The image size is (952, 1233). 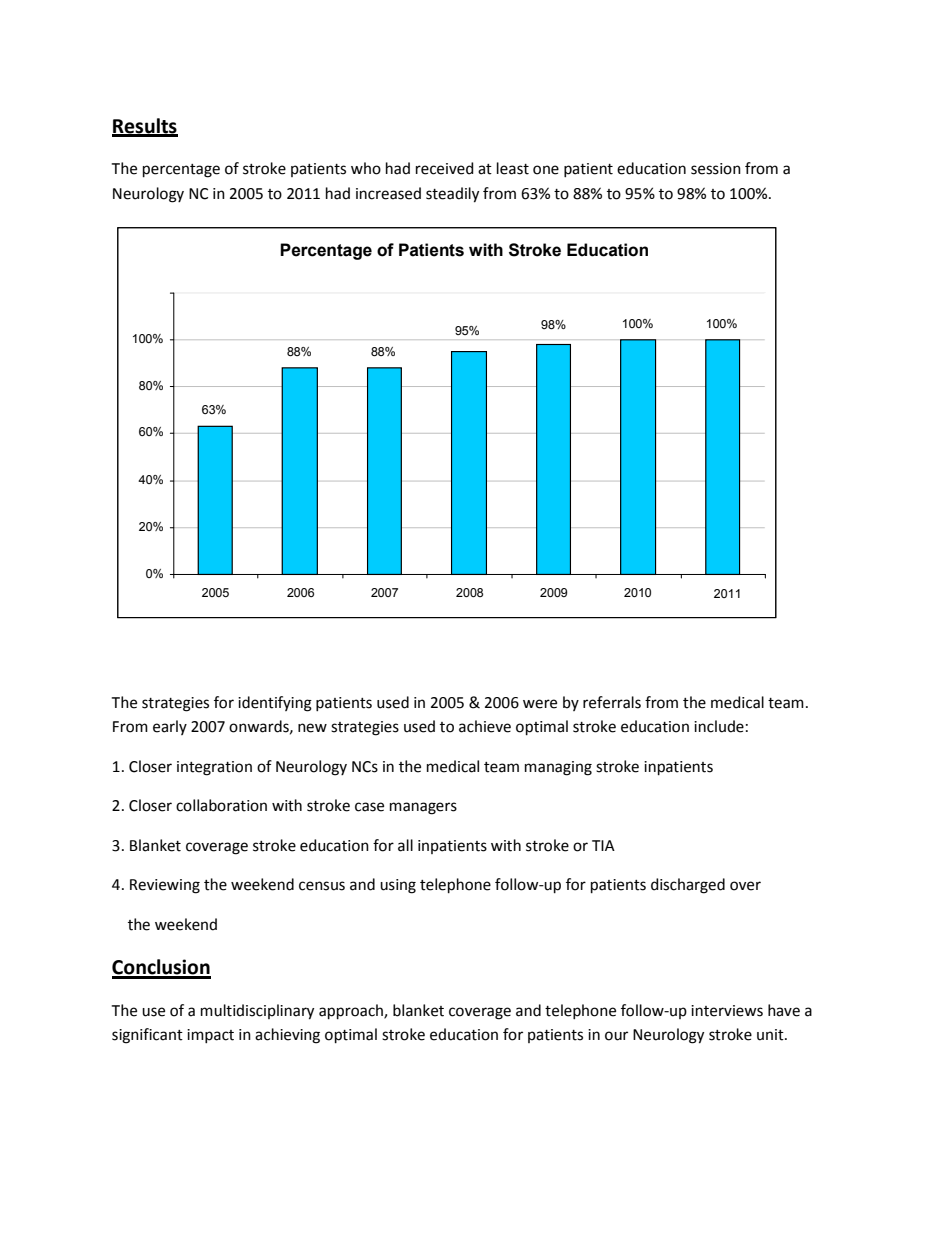 I want to click on managers, so click(x=423, y=808).
